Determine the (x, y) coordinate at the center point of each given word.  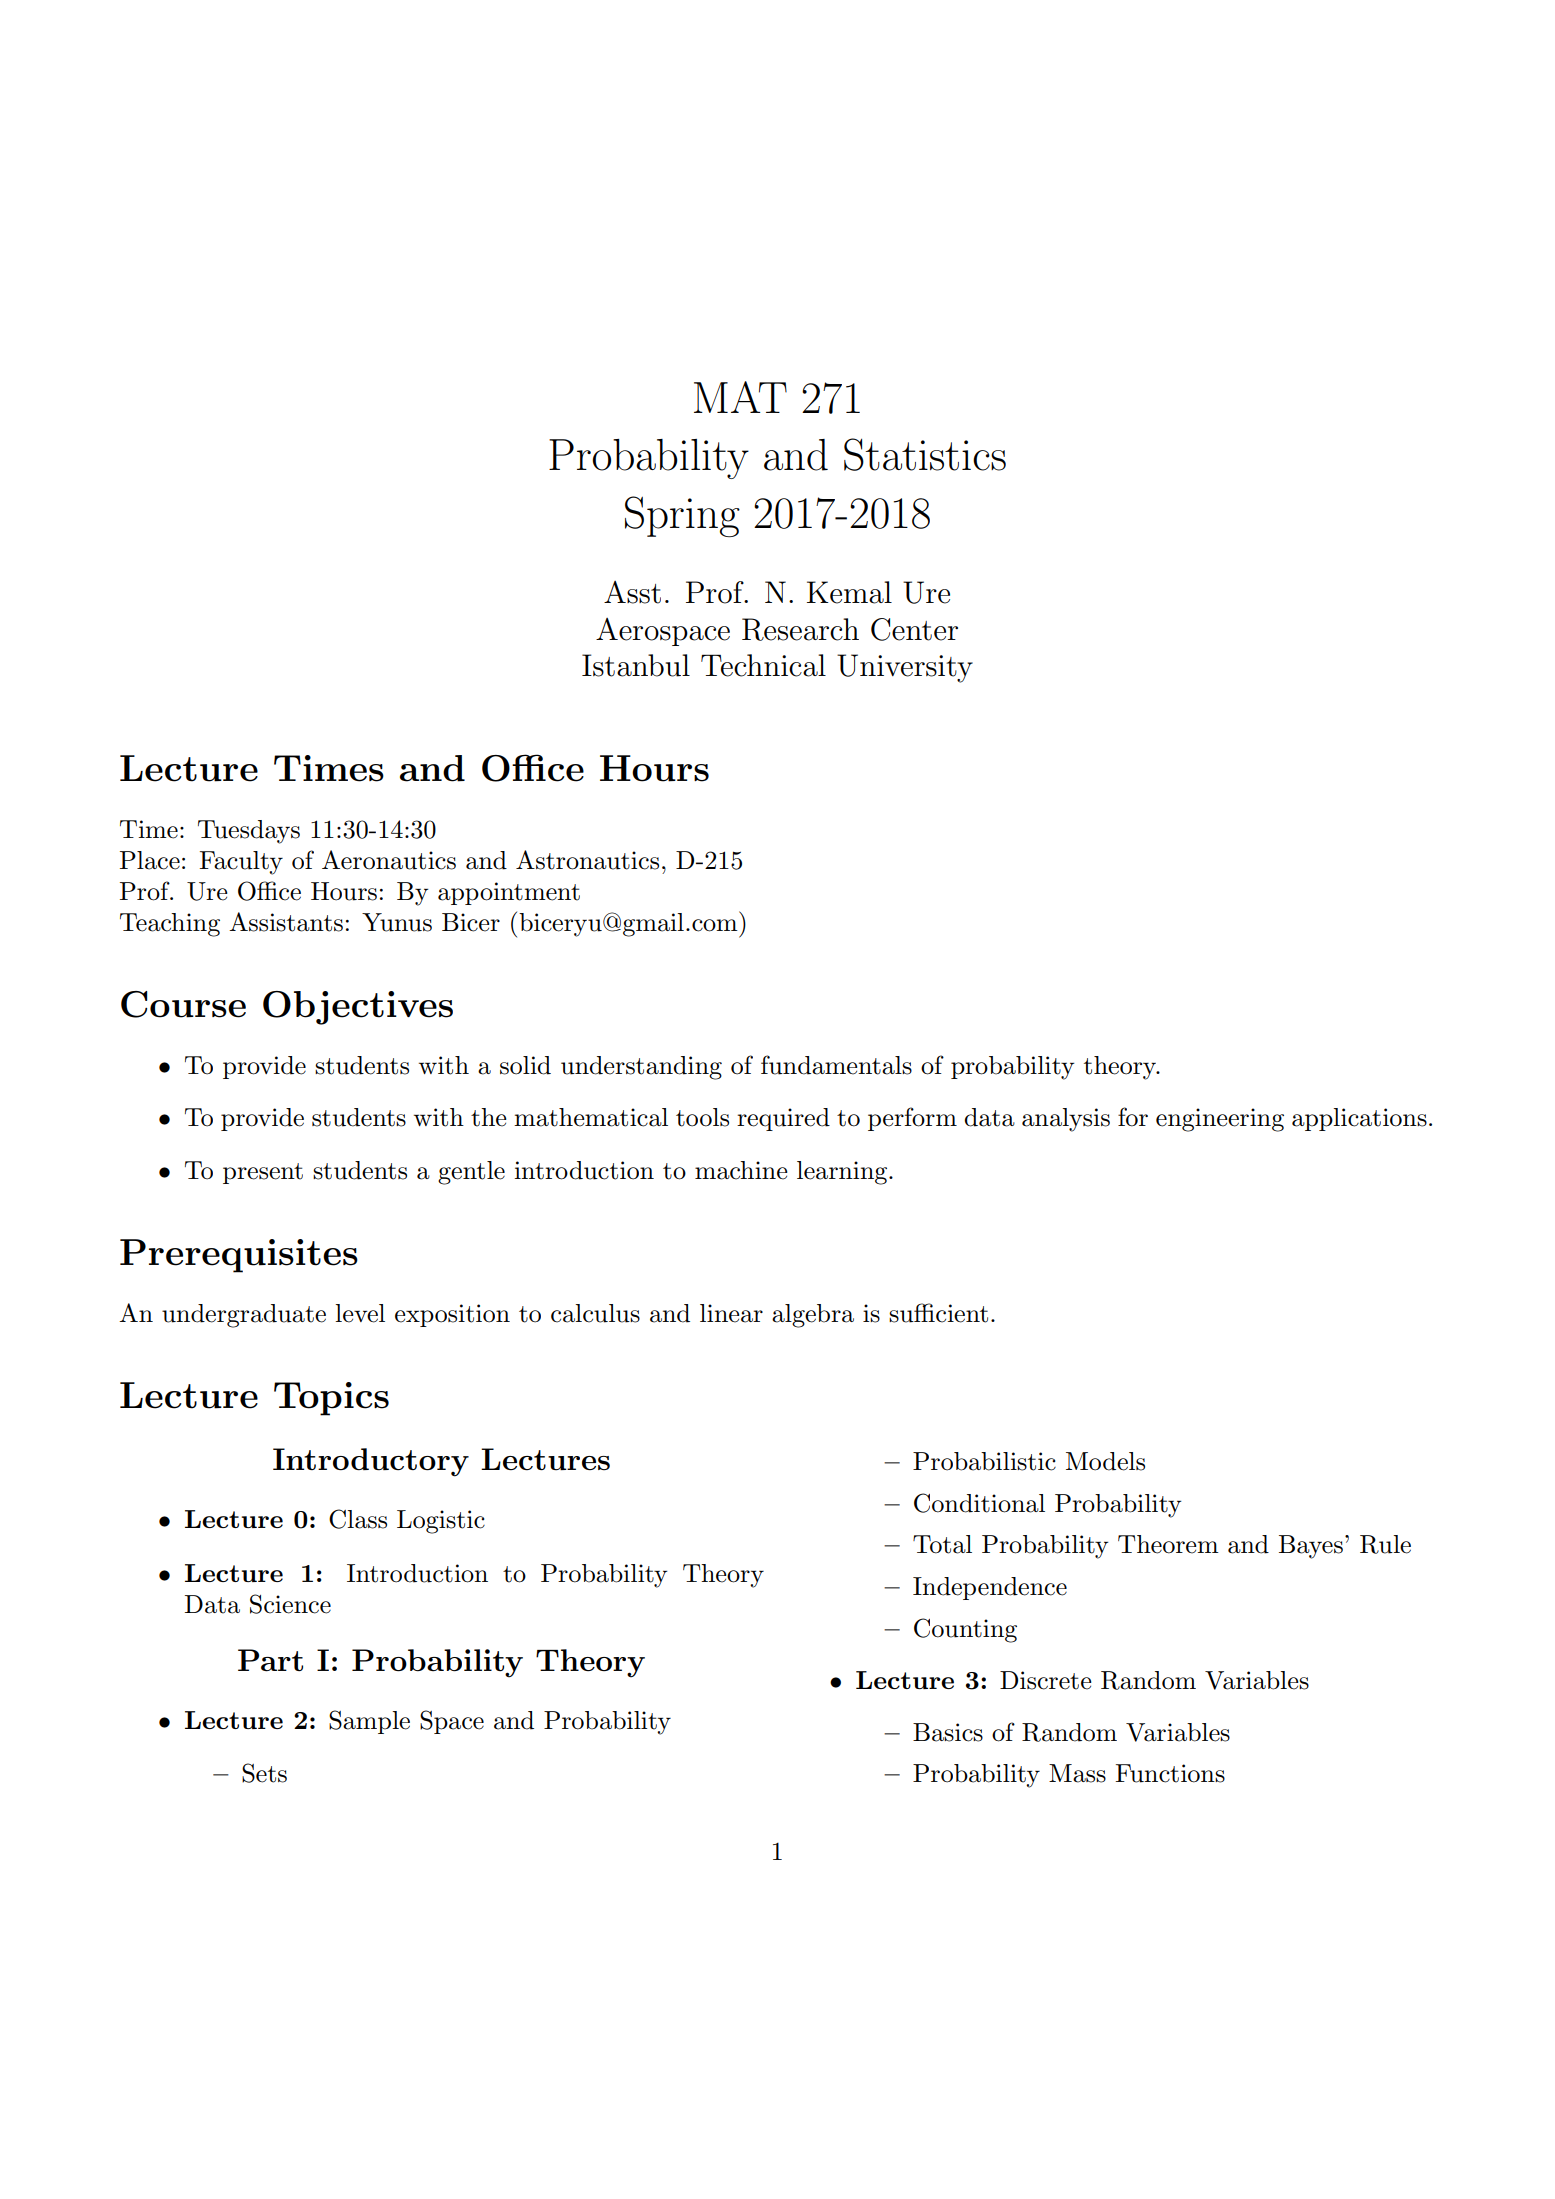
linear (731, 1313)
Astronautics (587, 860)
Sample (369, 1722)
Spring (682, 516)
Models (1105, 1461)
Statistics (925, 454)
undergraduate (244, 1316)
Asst (632, 592)
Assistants (286, 922)
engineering (1220, 1120)
